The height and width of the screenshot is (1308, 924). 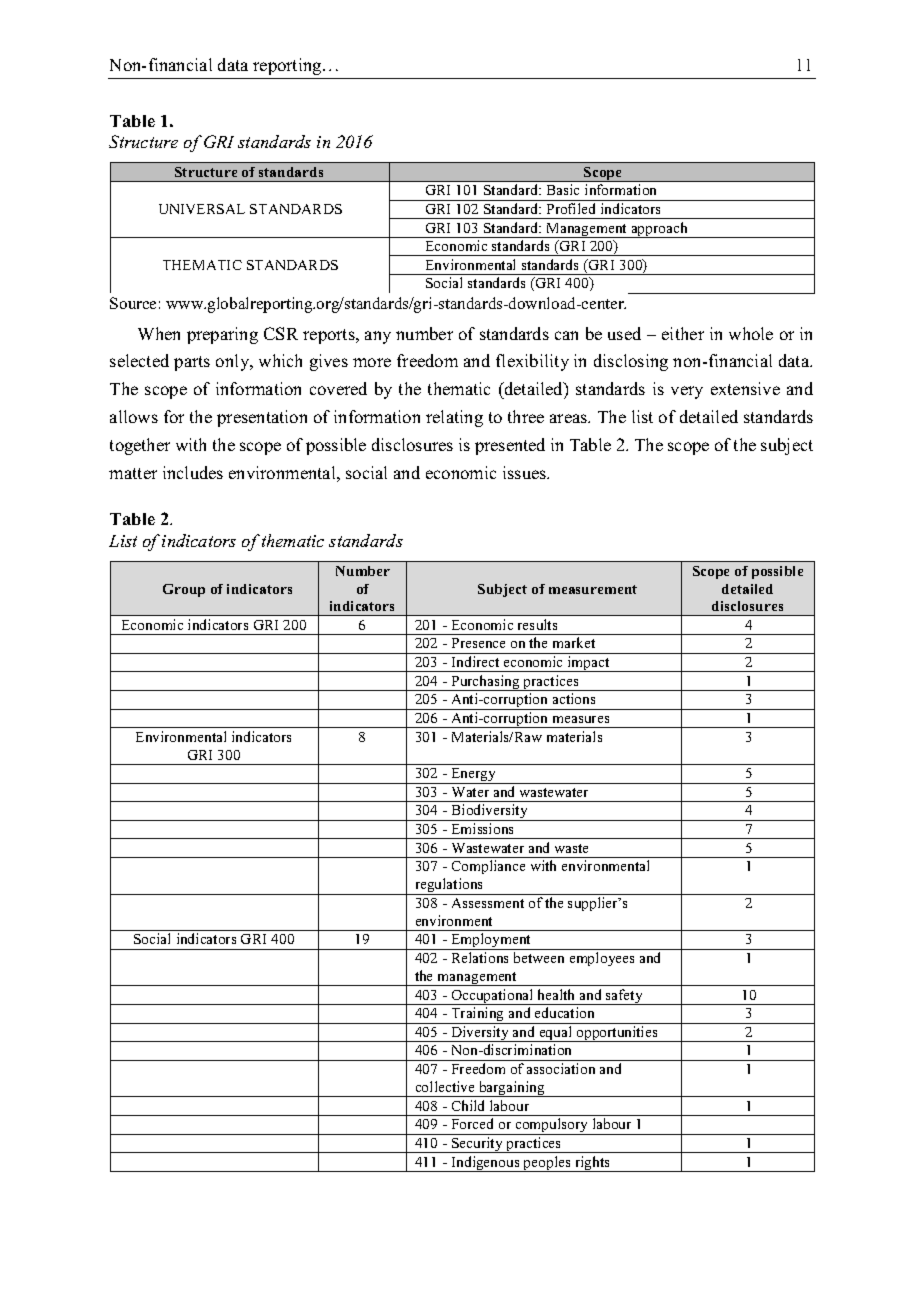 What do you see at coordinates (449, 886) in the screenshot?
I see `regulations` at bounding box center [449, 886].
